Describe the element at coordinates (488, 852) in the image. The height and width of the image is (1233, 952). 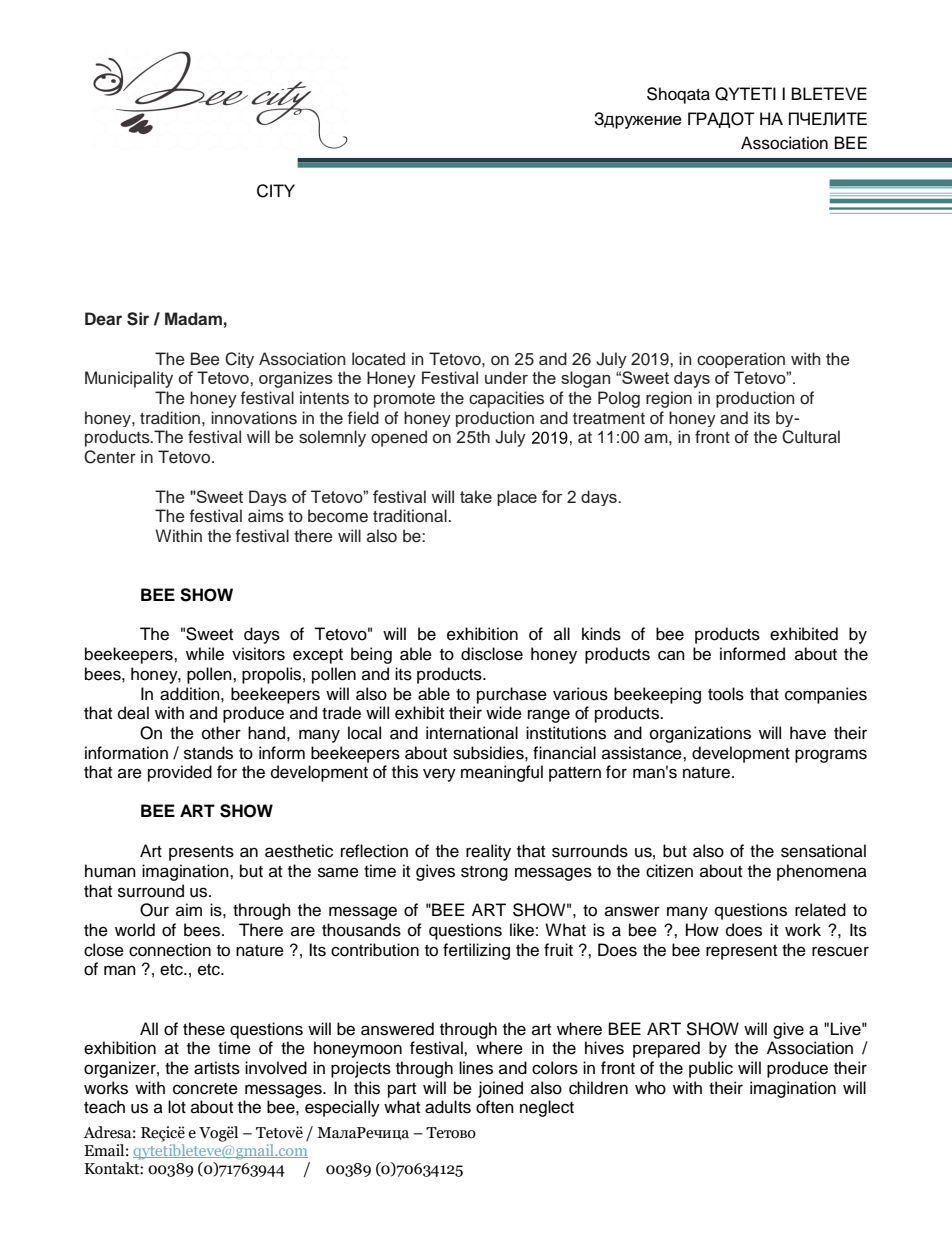
I see `reality` at that location.
